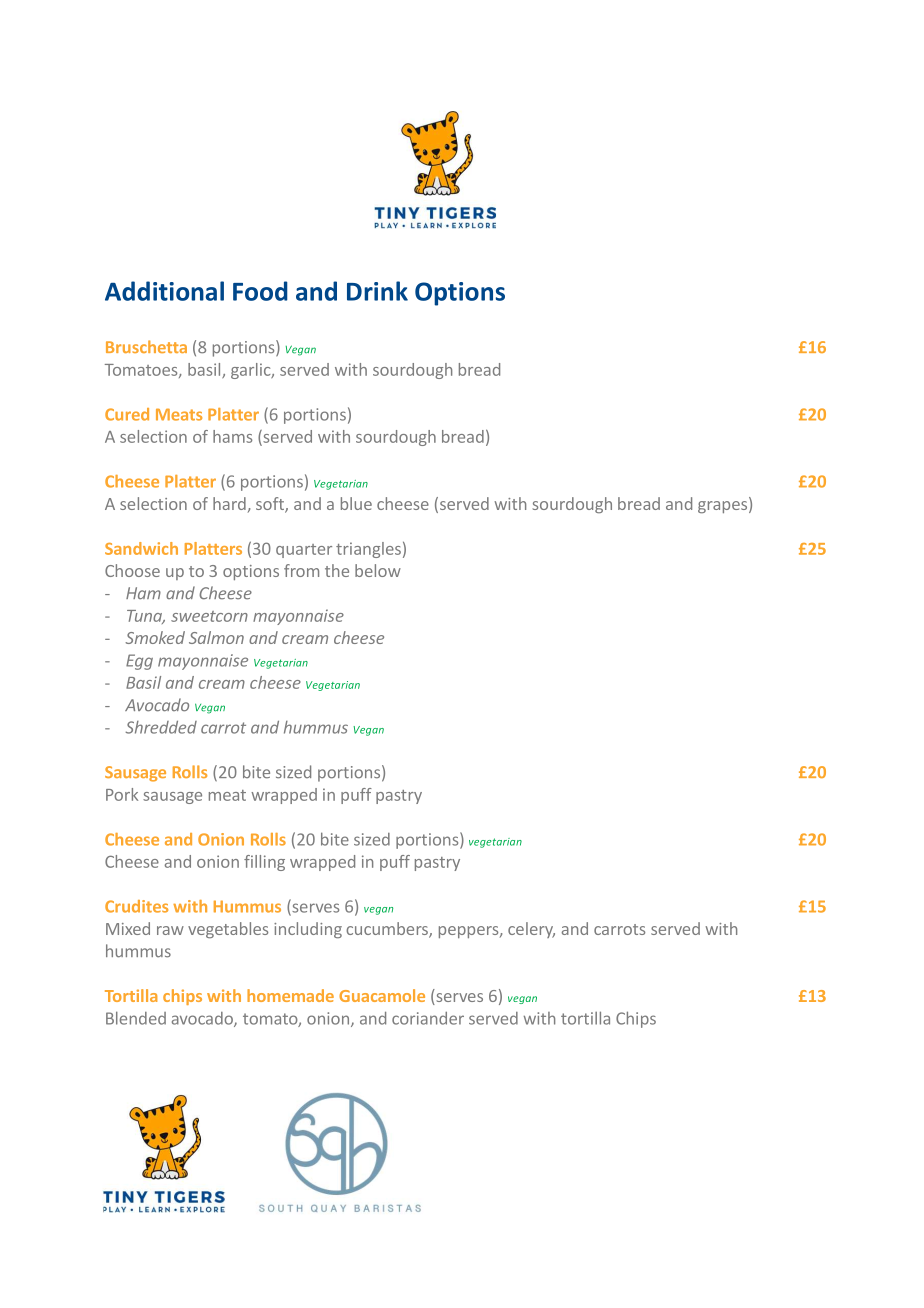  Describe the element at coordinates (136, 1018) in the screenshot. I see `Blended` at that location.
